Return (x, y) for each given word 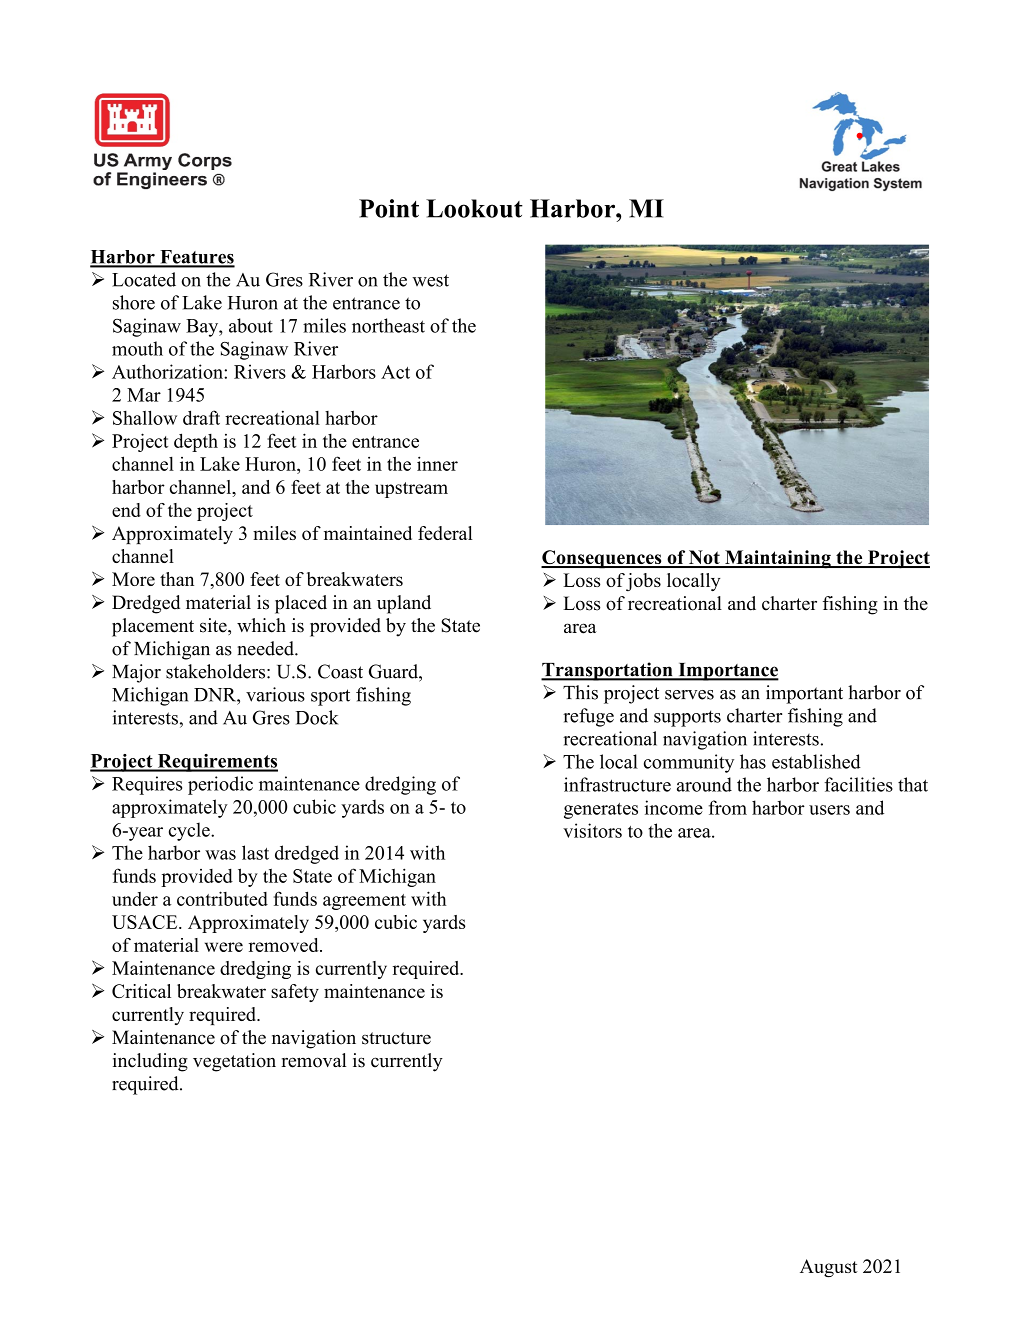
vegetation (234, 1062)
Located (144, 279)
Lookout (474, 208)
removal (314, 1060)
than (177, 579)
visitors (592, 830)
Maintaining (778, 559)
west (430, 280)
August (829, 1268)
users (829, 810)
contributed (222, 898)
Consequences (602, 559)
